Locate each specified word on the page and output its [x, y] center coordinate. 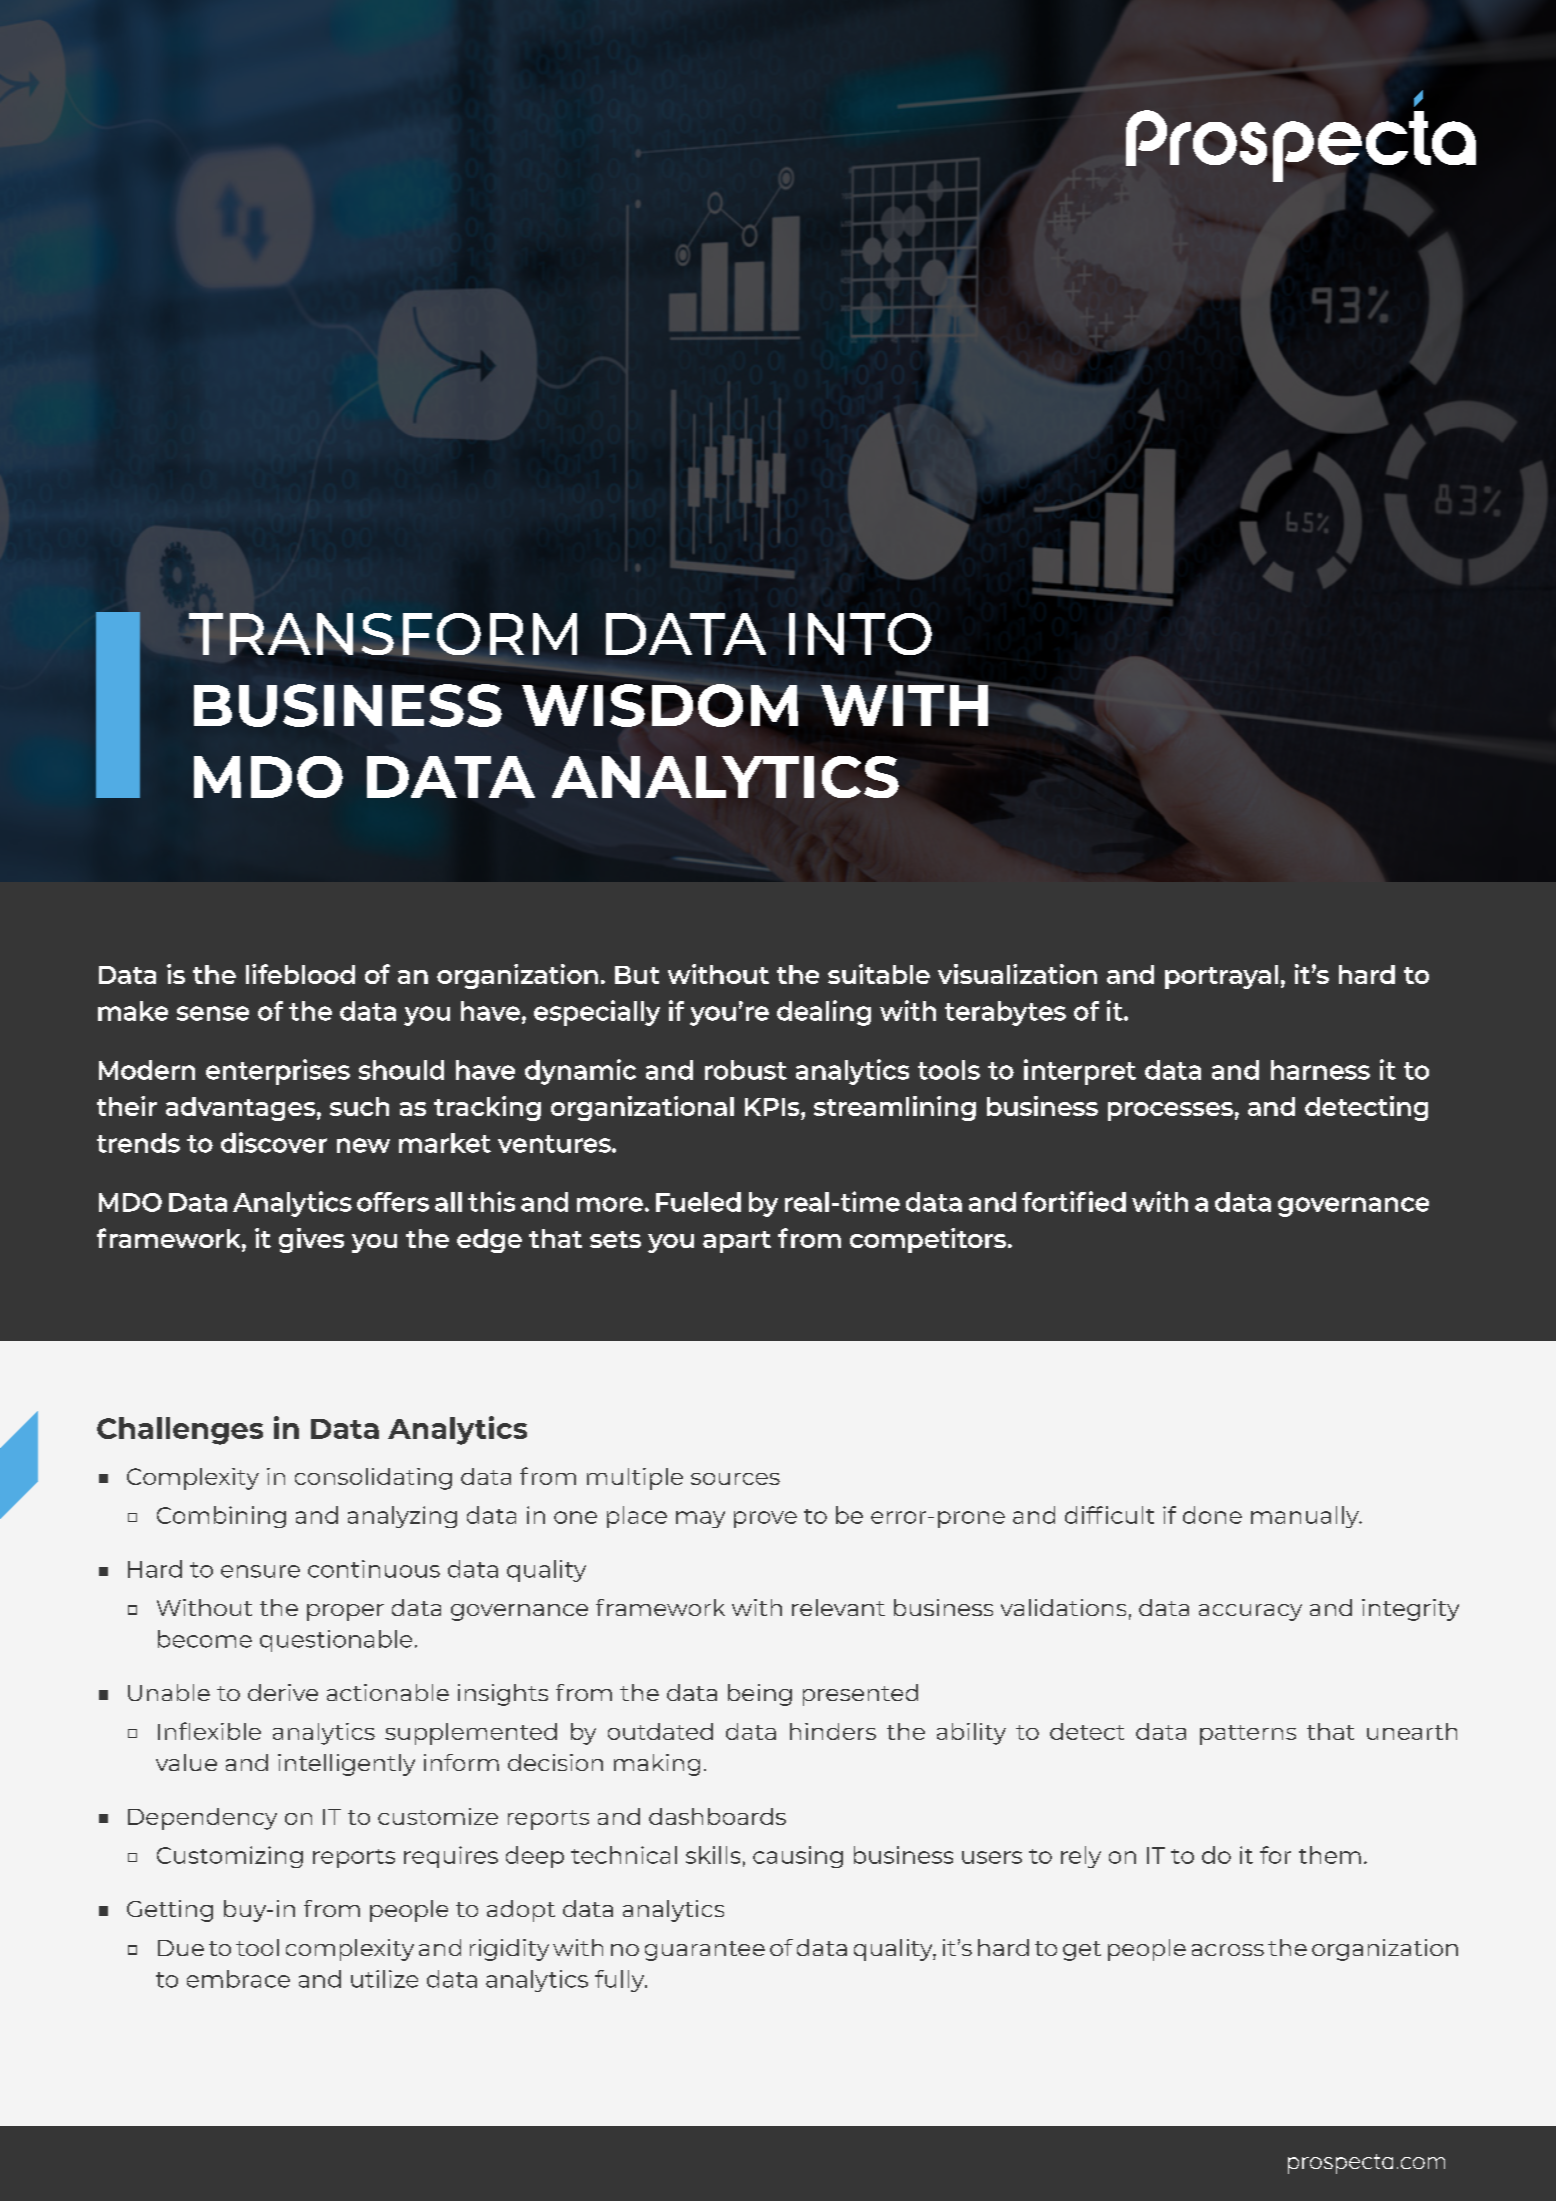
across [1228, 1950]
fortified [1074, 1201]
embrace [238, 1979]
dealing [824, 1013]
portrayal [1221, 977]
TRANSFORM [383, 634]
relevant [838, 1607]
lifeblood [300, 974]
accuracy [1250, 1612]
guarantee [705, 1951]
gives [311, 1240]
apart [737, 1242]
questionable [336, 1641]
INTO [860, 634]
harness [1320, 1070]
